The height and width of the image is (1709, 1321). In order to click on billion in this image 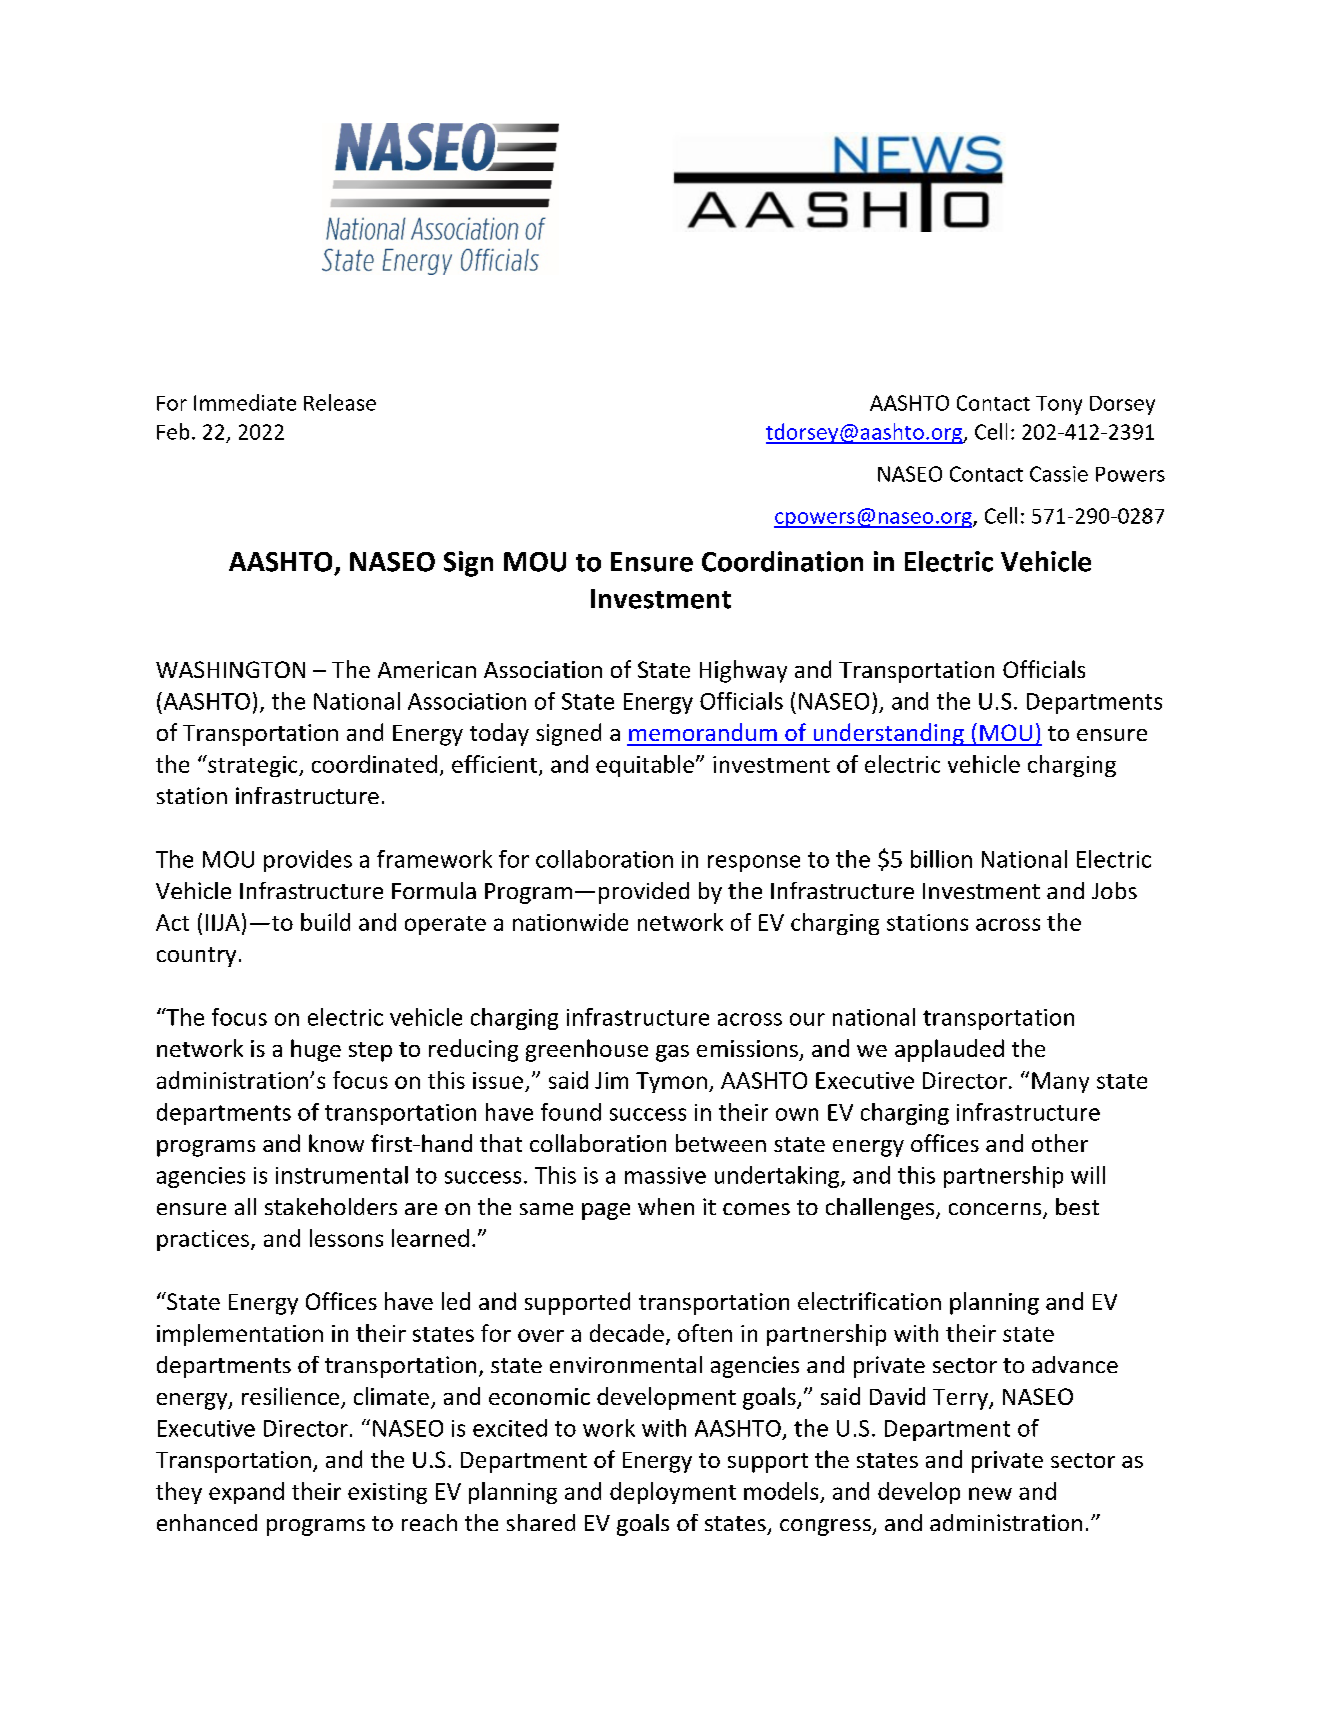, I will do `click(941, 859)`.
